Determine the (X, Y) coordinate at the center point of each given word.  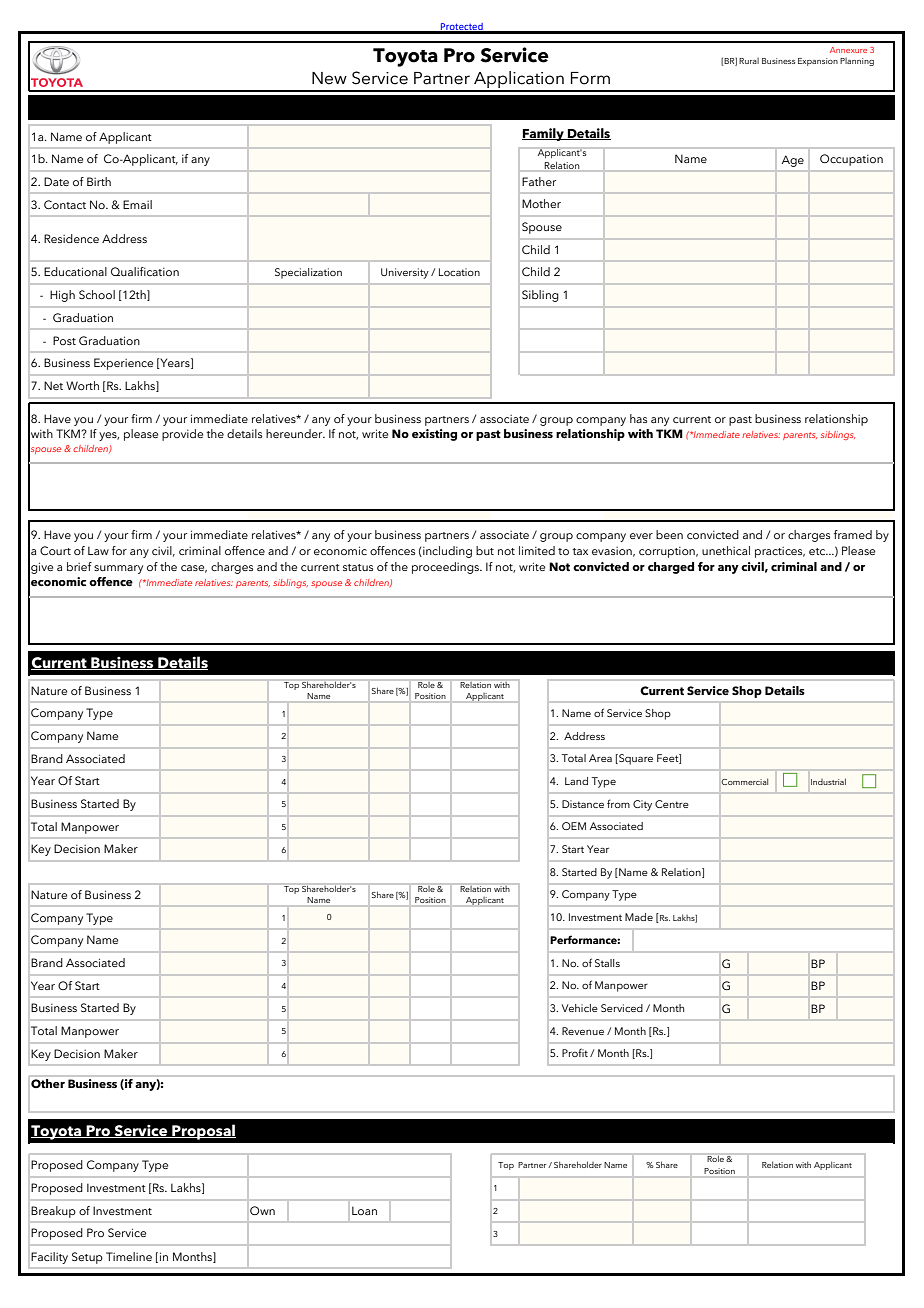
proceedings (447, 568)
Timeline (129, 1256)
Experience (123, 364)
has (638, 418)
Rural (749, 60)
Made (639, 917)
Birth (99, 181)
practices (780, 552)
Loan (364, 1210)
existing (434, 435)
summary (118, 569)
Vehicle (580, 1008)
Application (519, 81)
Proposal (203, 1132)
